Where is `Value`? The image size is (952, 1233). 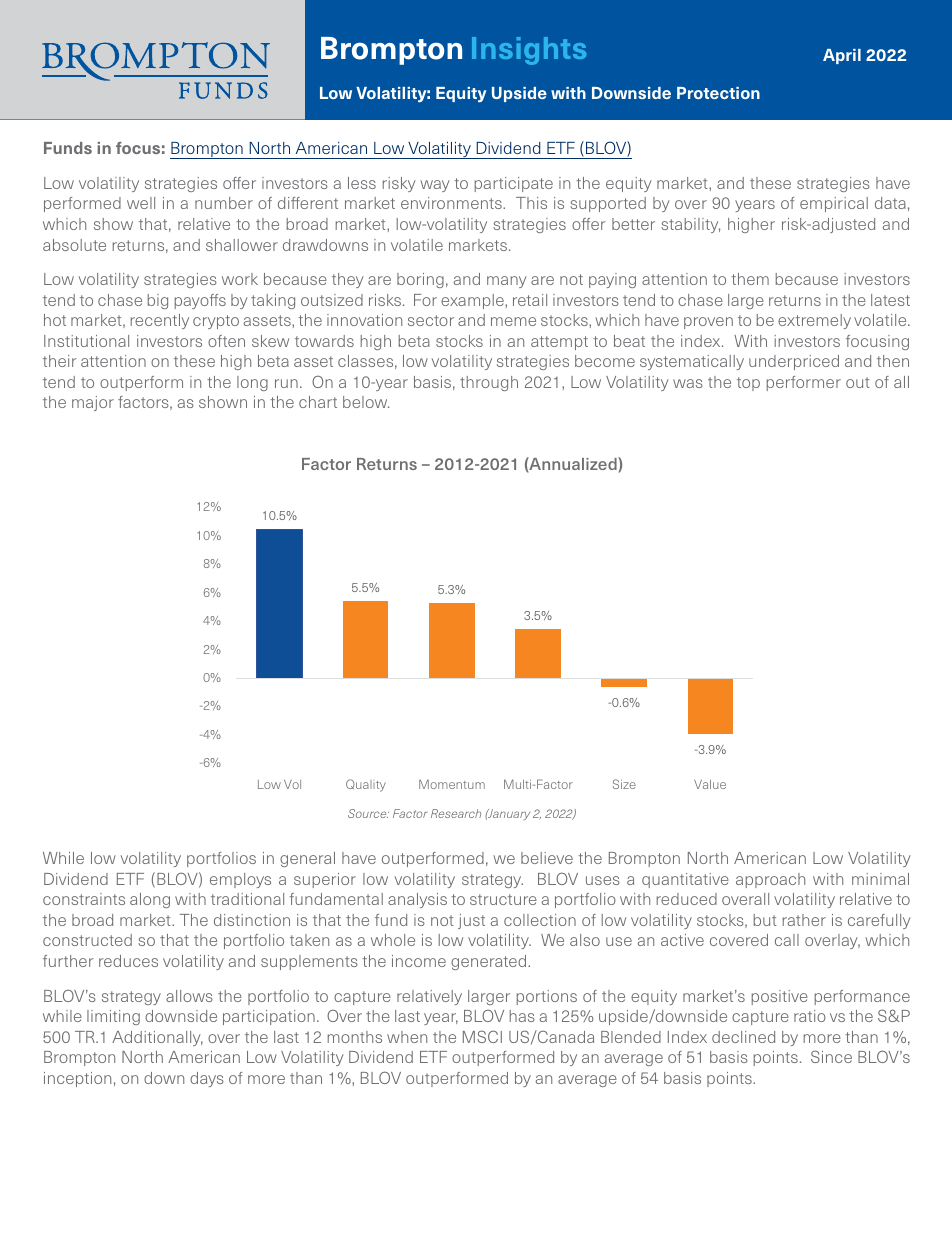 Value is located at coordinates (710, 784).
